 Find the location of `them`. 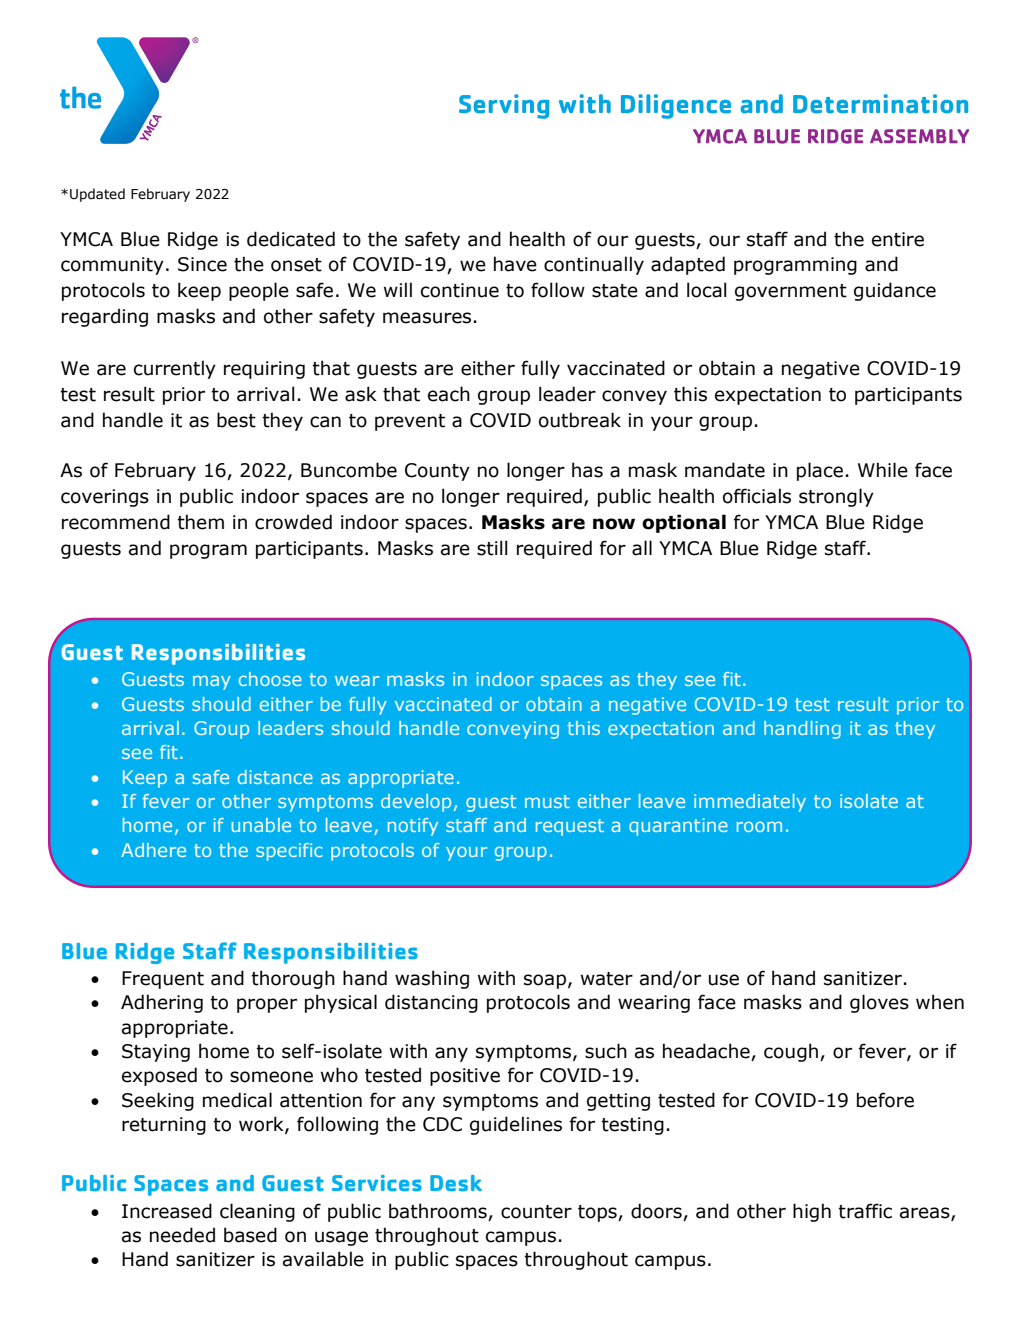

them is located at coordinates (200, 522).
